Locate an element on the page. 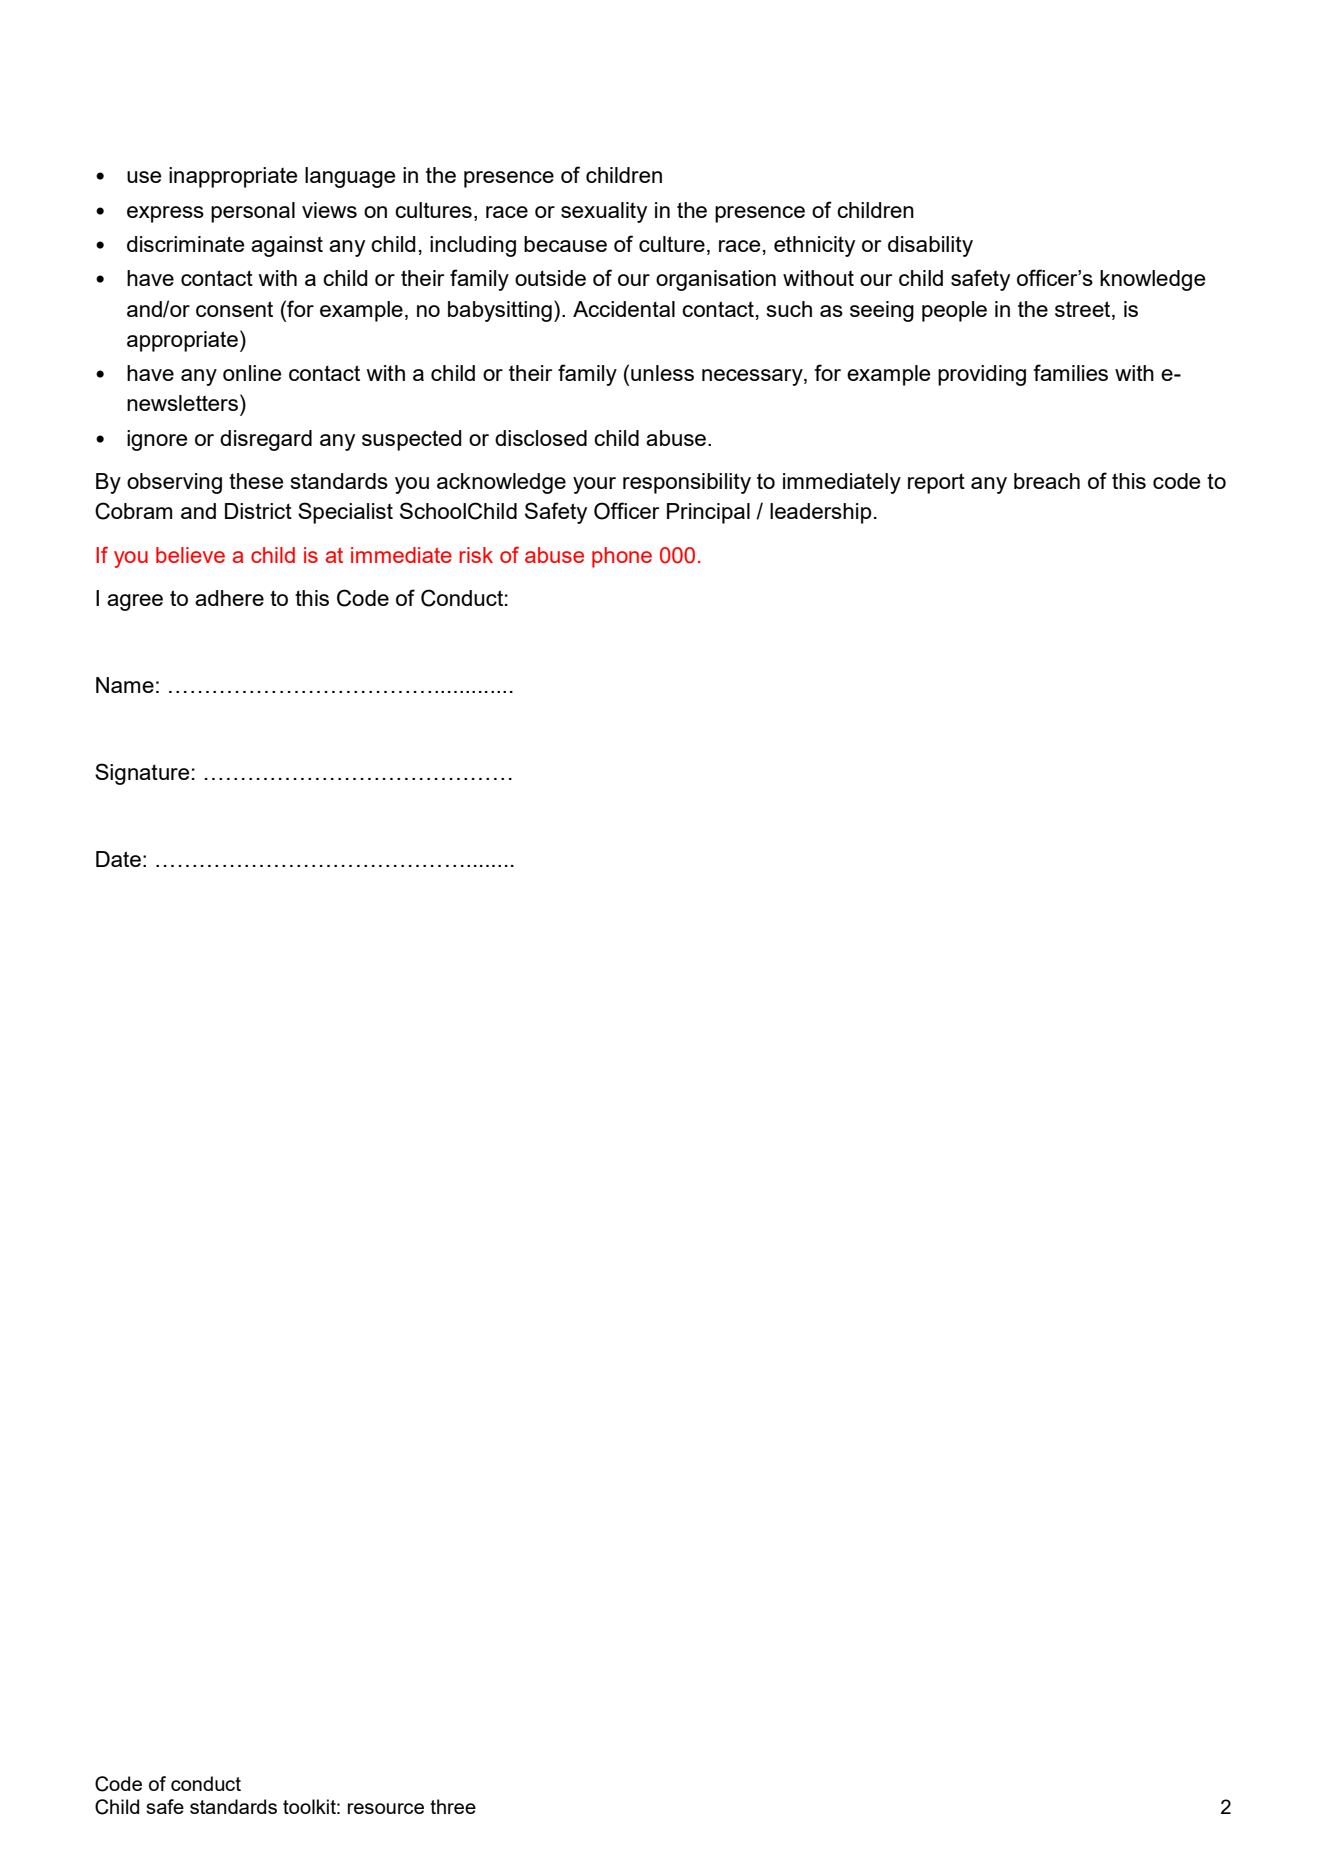 This page has height=1875, width=1326. three is located at coordinates (453, 1806).
